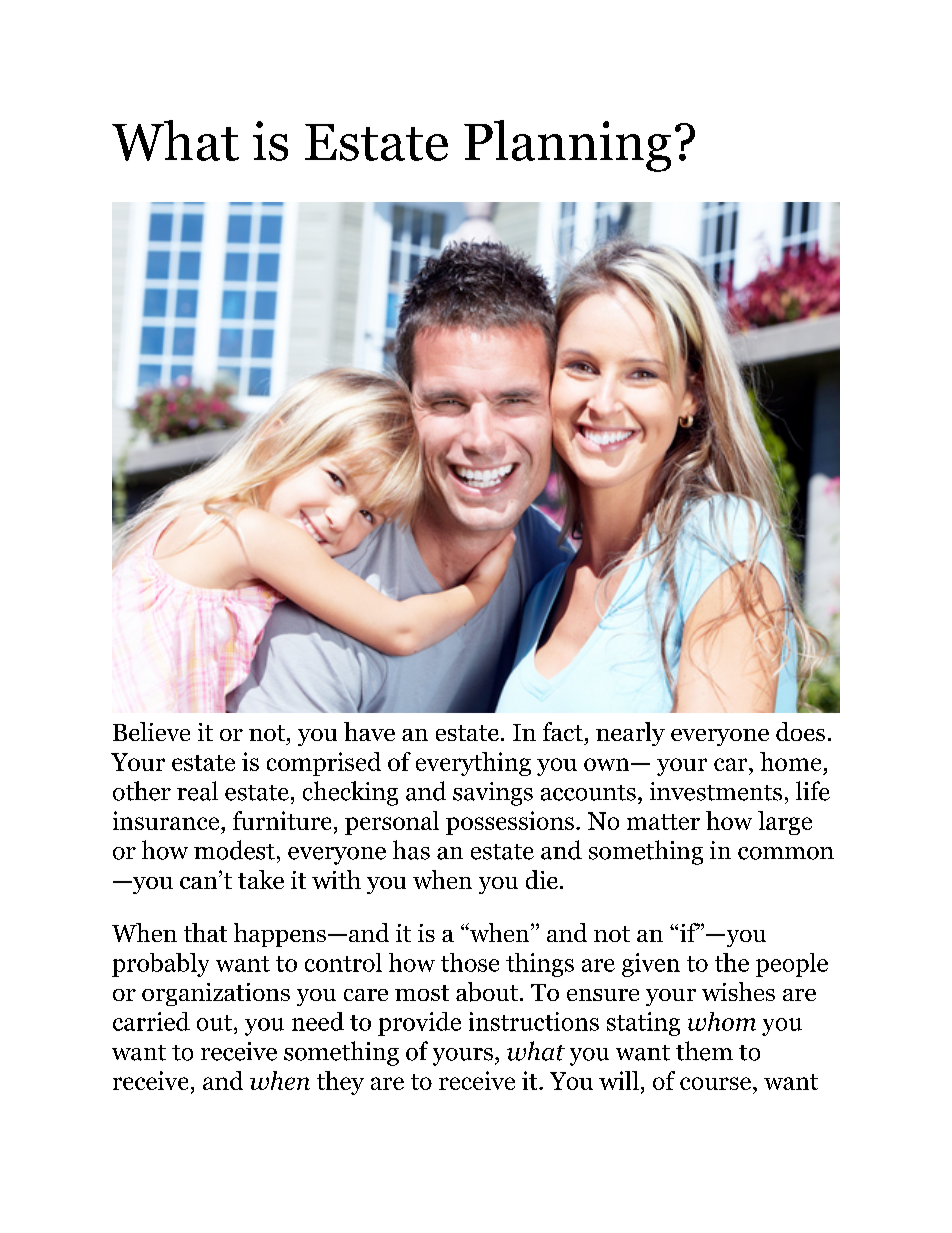  I want to click on them, so click(704, 1051).
